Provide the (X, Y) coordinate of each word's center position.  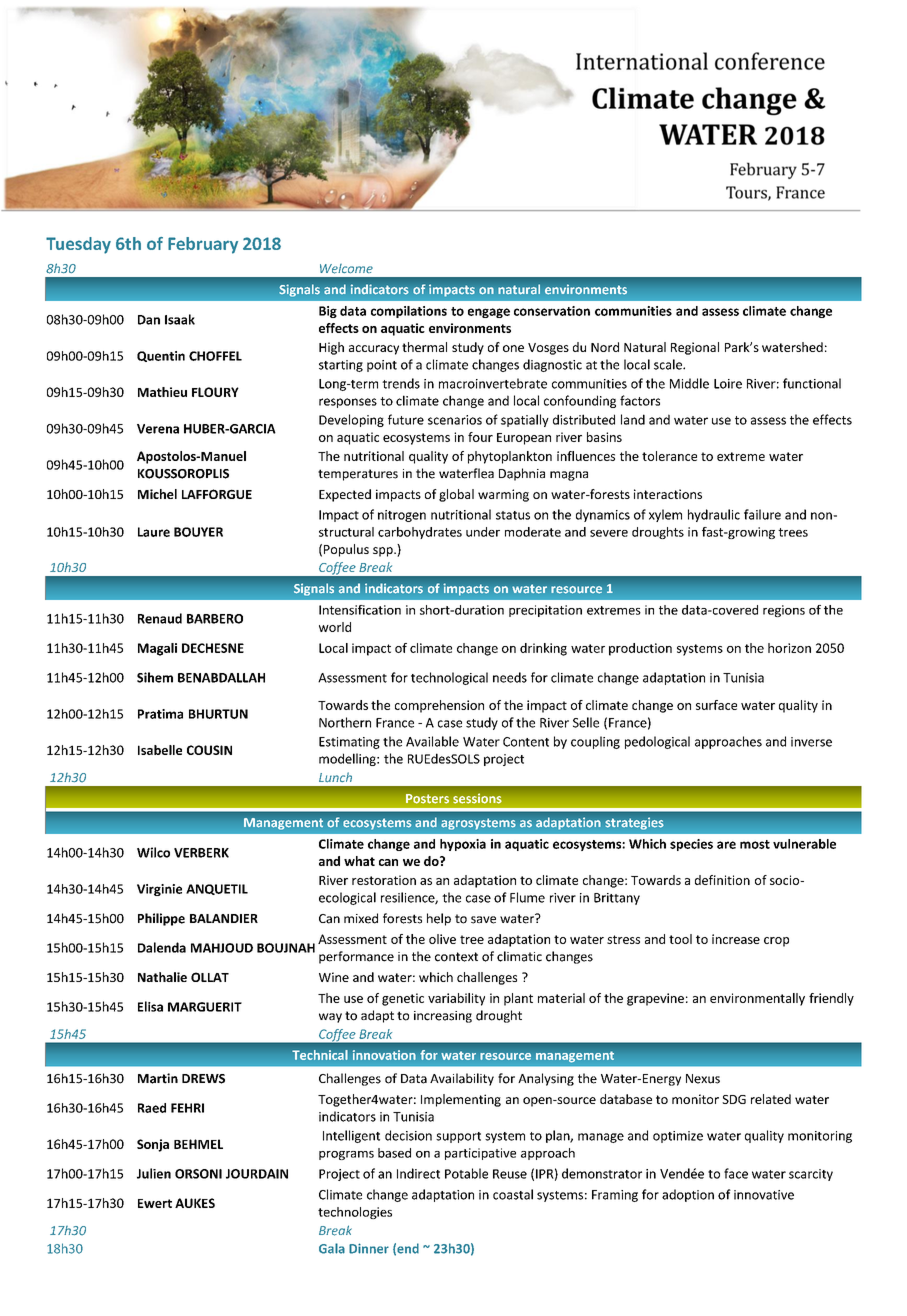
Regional (695, 348)
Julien (154, 1173)
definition (722, 880)
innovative (764, 1195)
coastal (513, 1194)
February (203, 245)
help (439, 919)
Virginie (159, 890)
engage (489, 313)
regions (784, 611)
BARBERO (215, 619)
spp (384, 552)
